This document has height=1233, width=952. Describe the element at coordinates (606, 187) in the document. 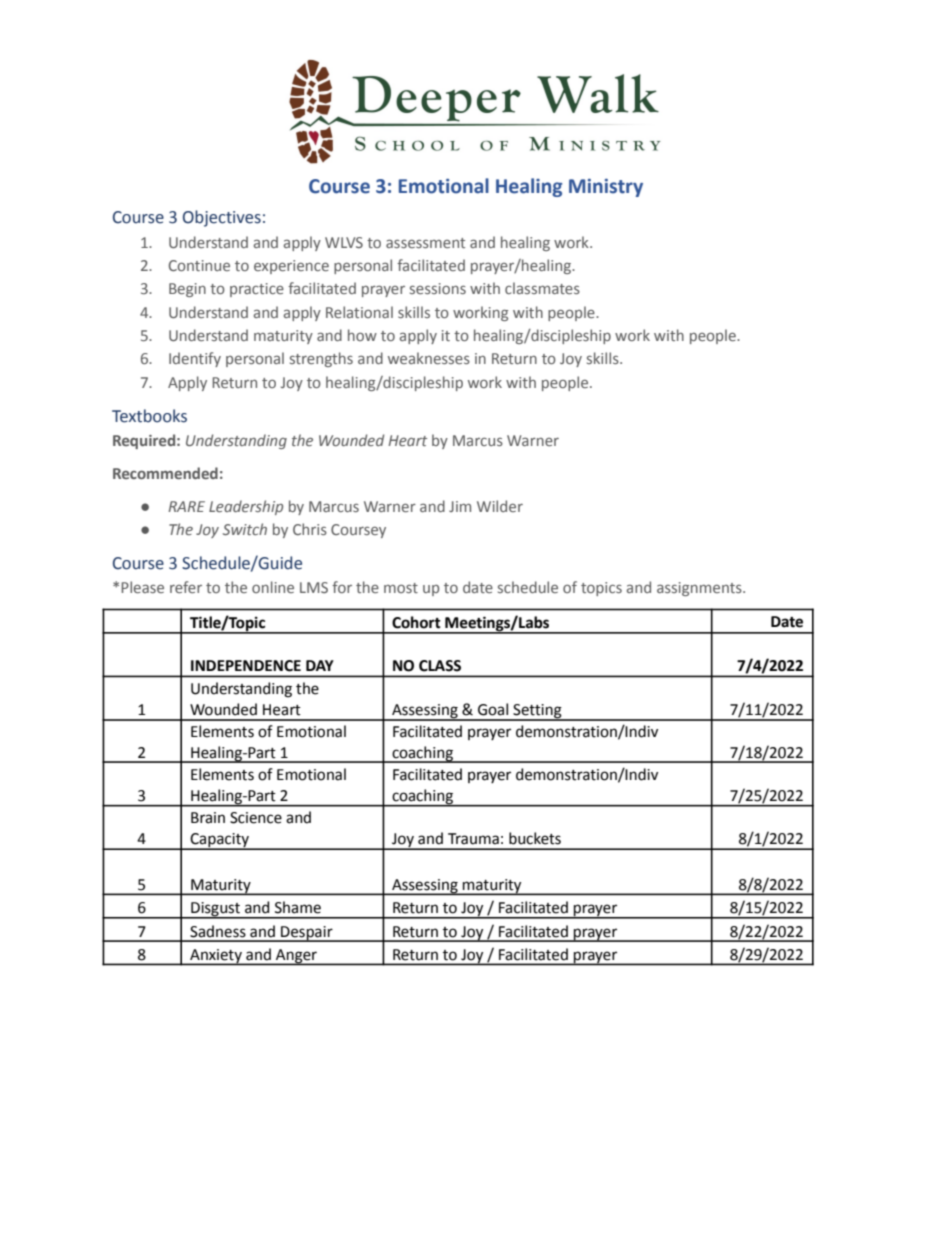

I see `Ministry` at that location.
